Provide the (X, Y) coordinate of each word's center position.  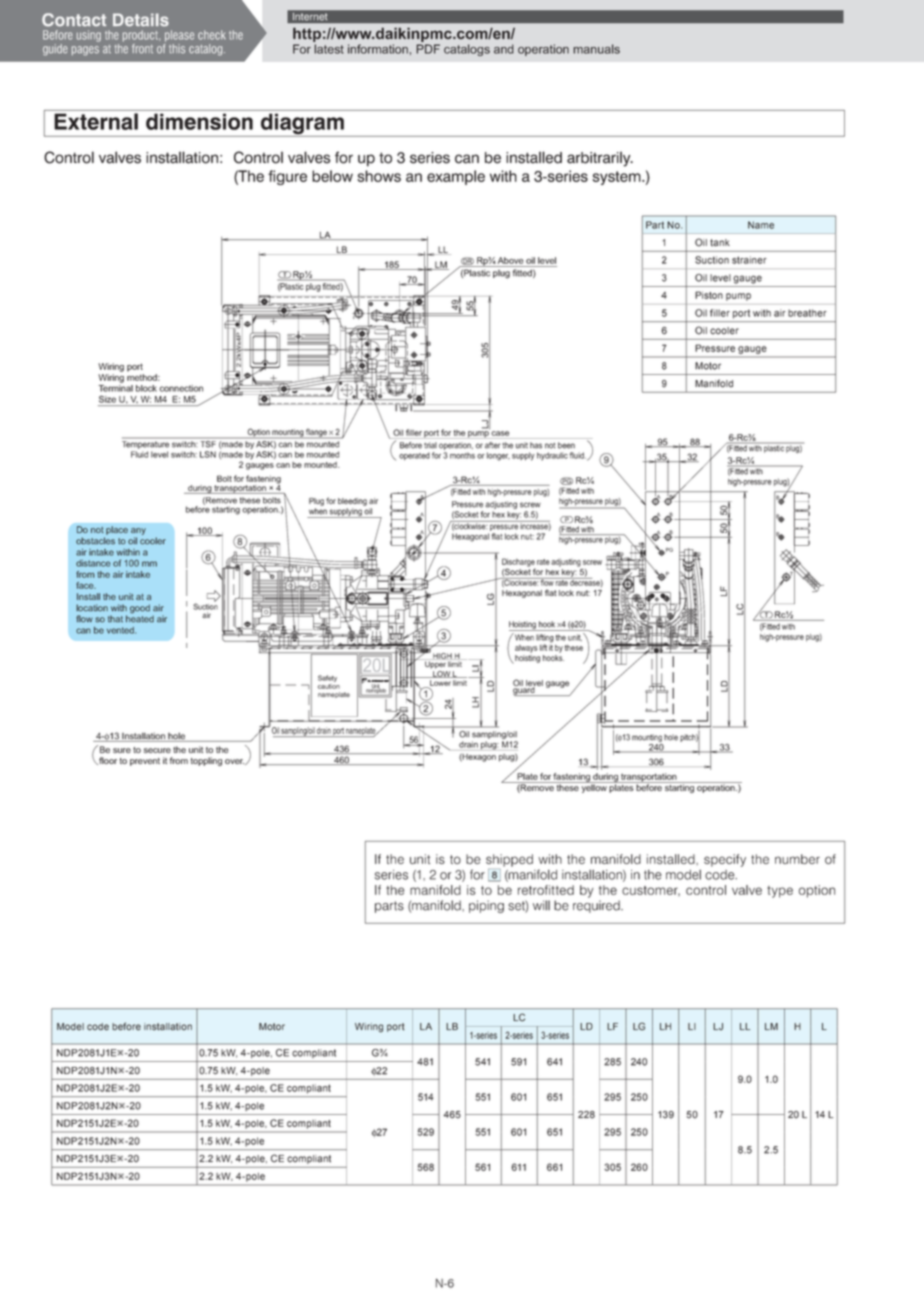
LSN (208, 454)
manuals (596, 49)
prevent (145, 762)
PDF (428, 49)
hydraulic (552, 456)
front (142, 49)
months (462, 455)
